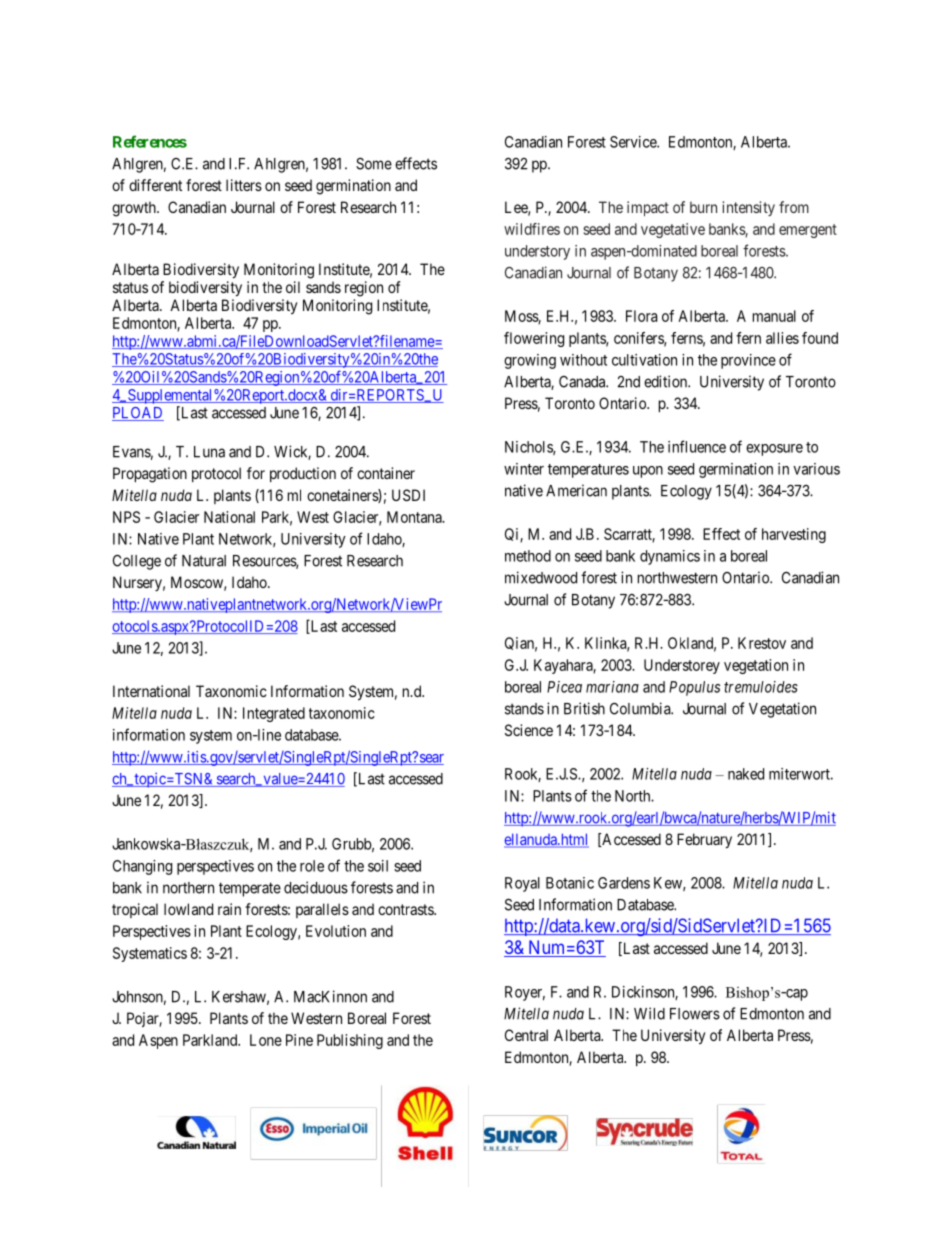  What do you see at coordinates (528, 556) in the page?
I see `method` at bounding box center [528, 556].
